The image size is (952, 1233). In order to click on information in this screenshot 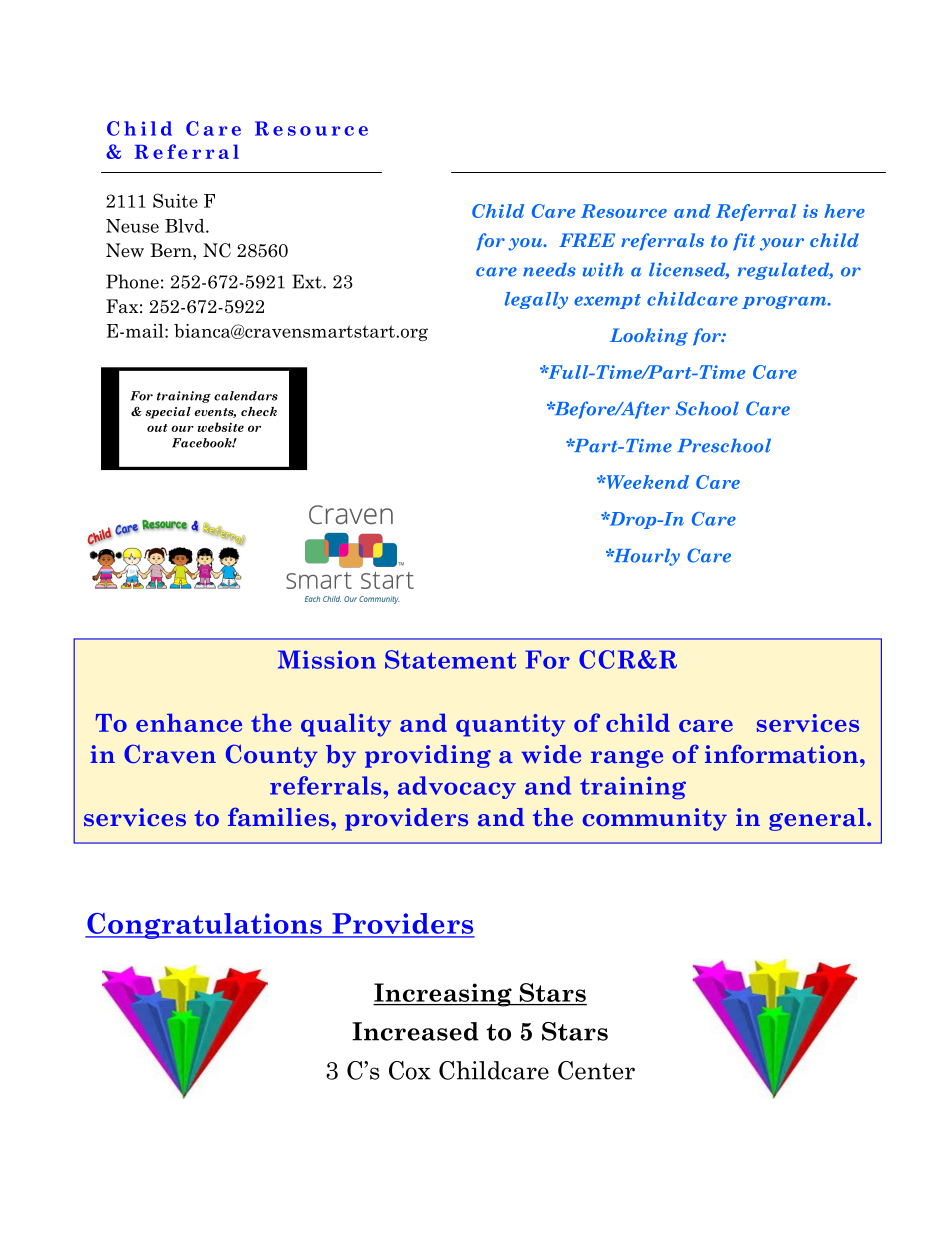, I will do `click(783, 754)`.
